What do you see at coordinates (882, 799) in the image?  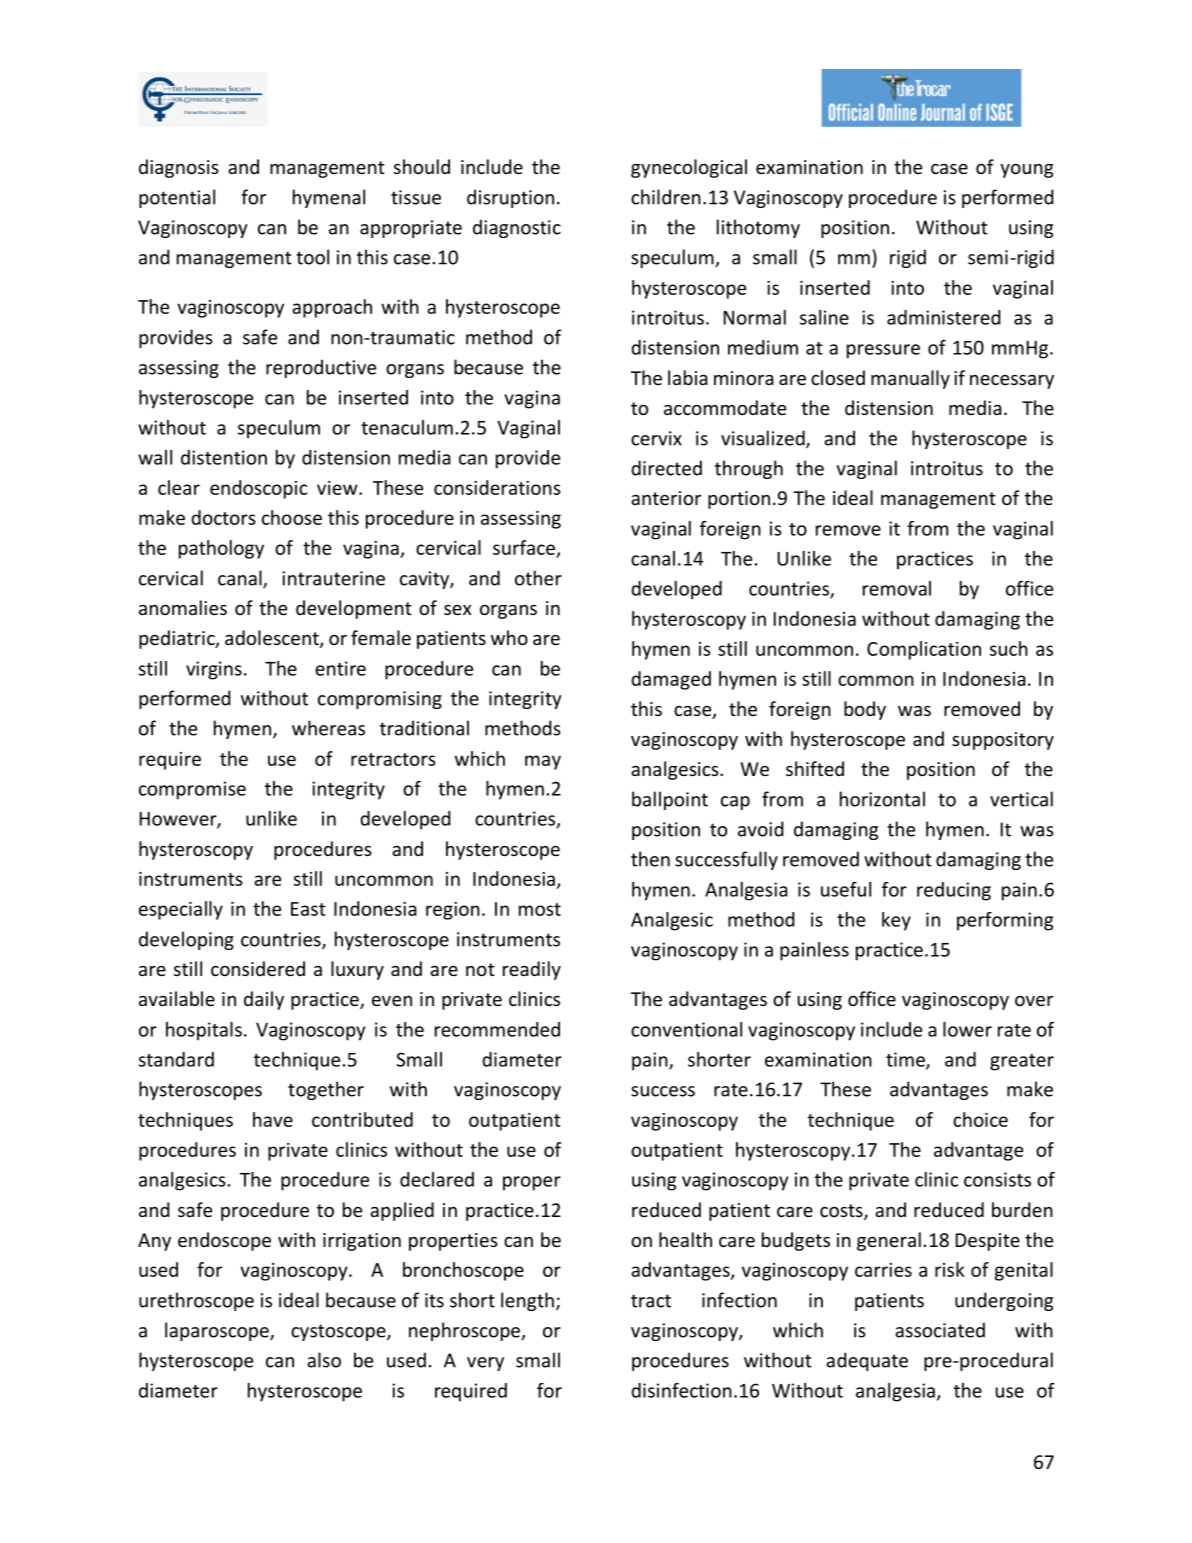 I see `horizontal` at bounding box center [882, 799].
